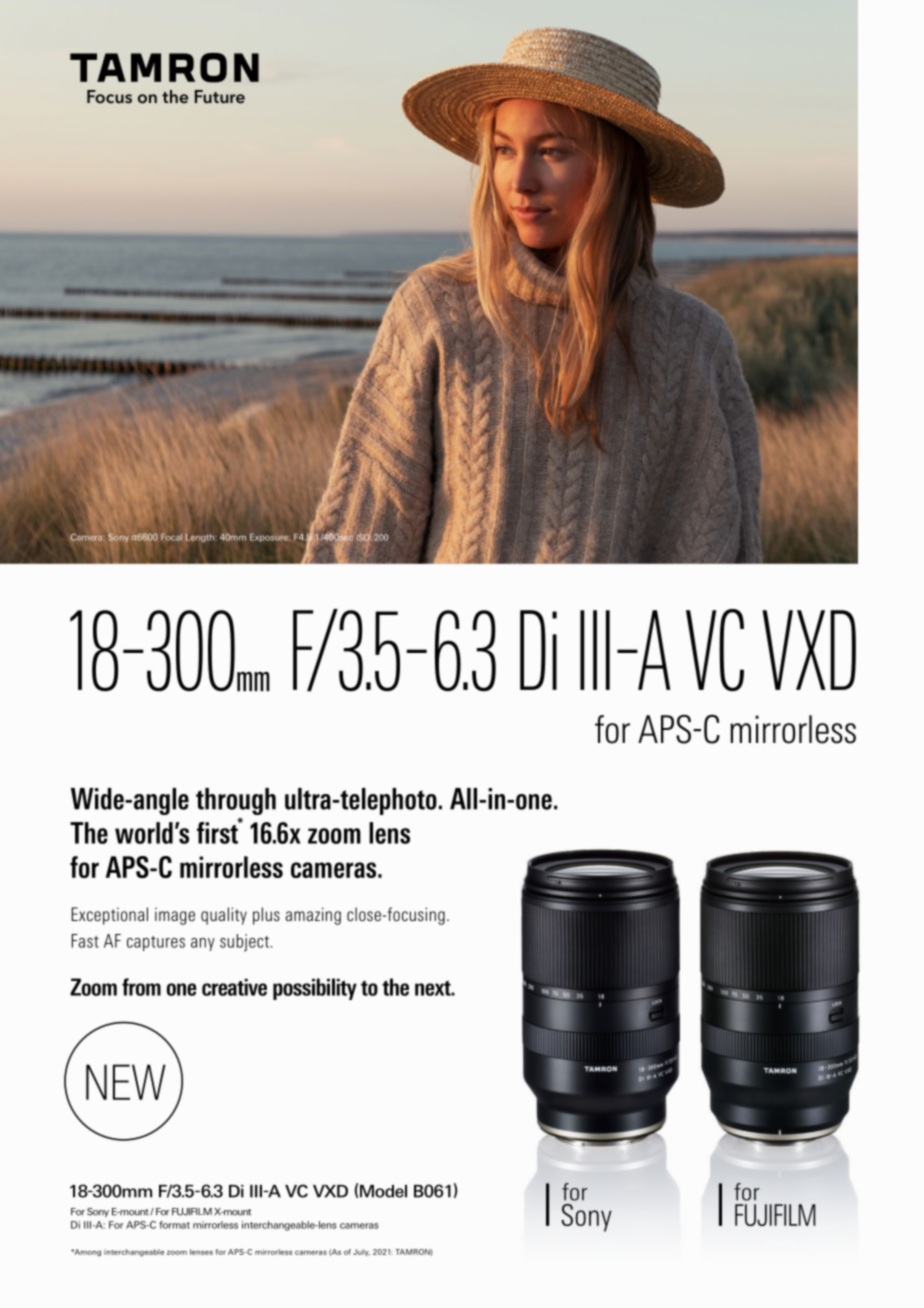 The image size is (924, 1308). Describe the element at coordinates (236, 801) in the screenshot. I see `through` at that location.
